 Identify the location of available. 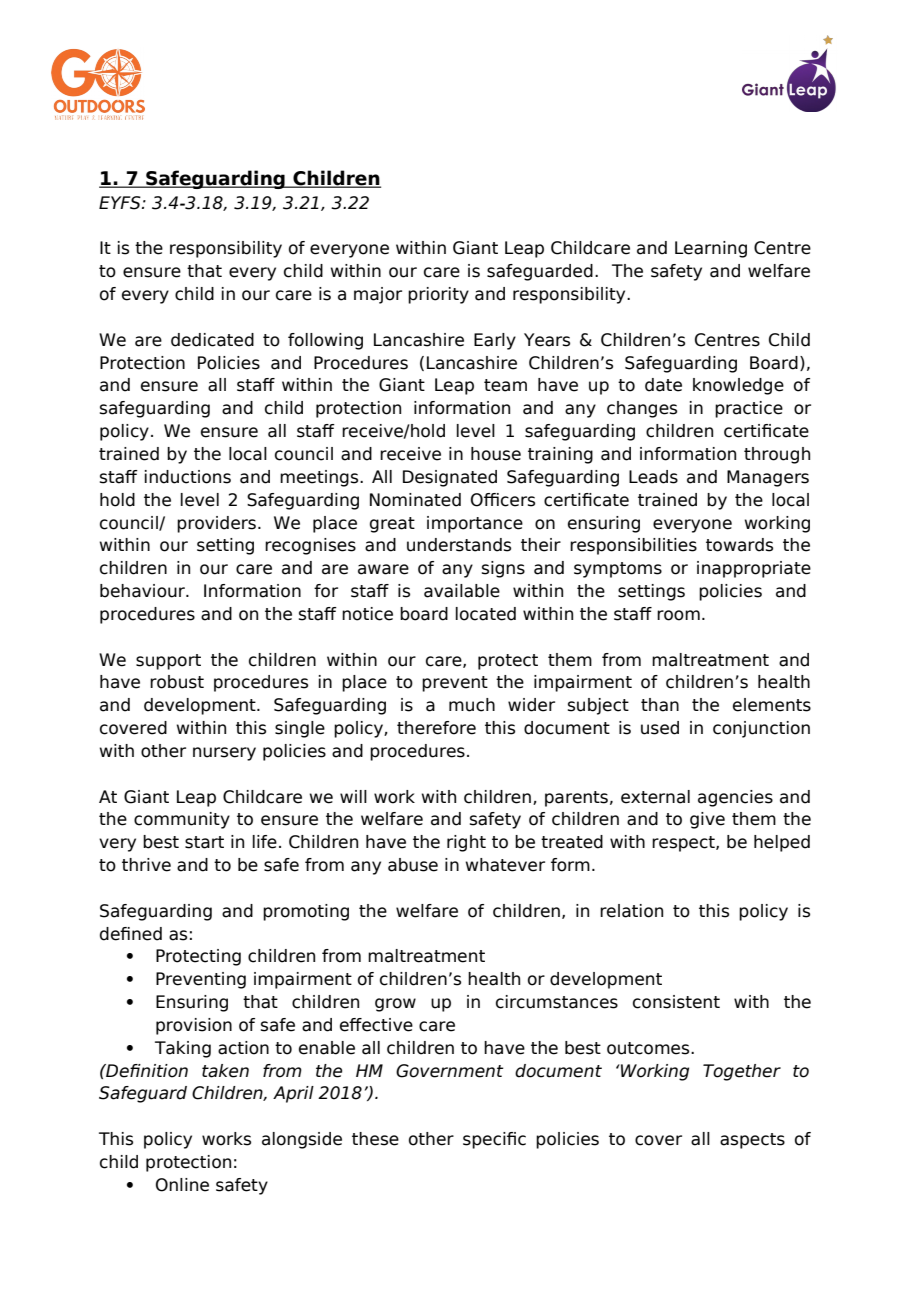
(462, 591).
